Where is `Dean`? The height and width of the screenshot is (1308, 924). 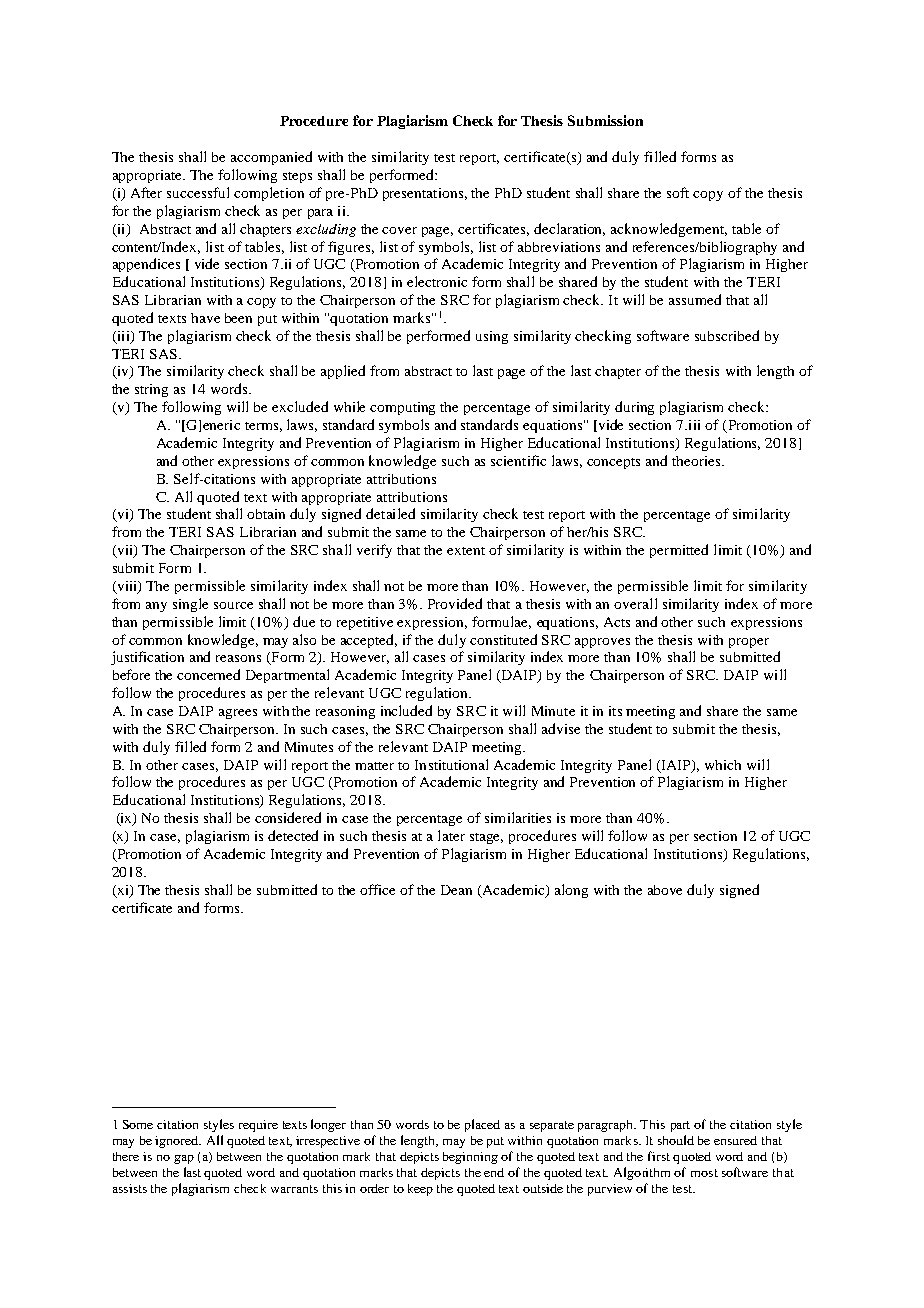 Dean is located at coordinates (456, 890).
